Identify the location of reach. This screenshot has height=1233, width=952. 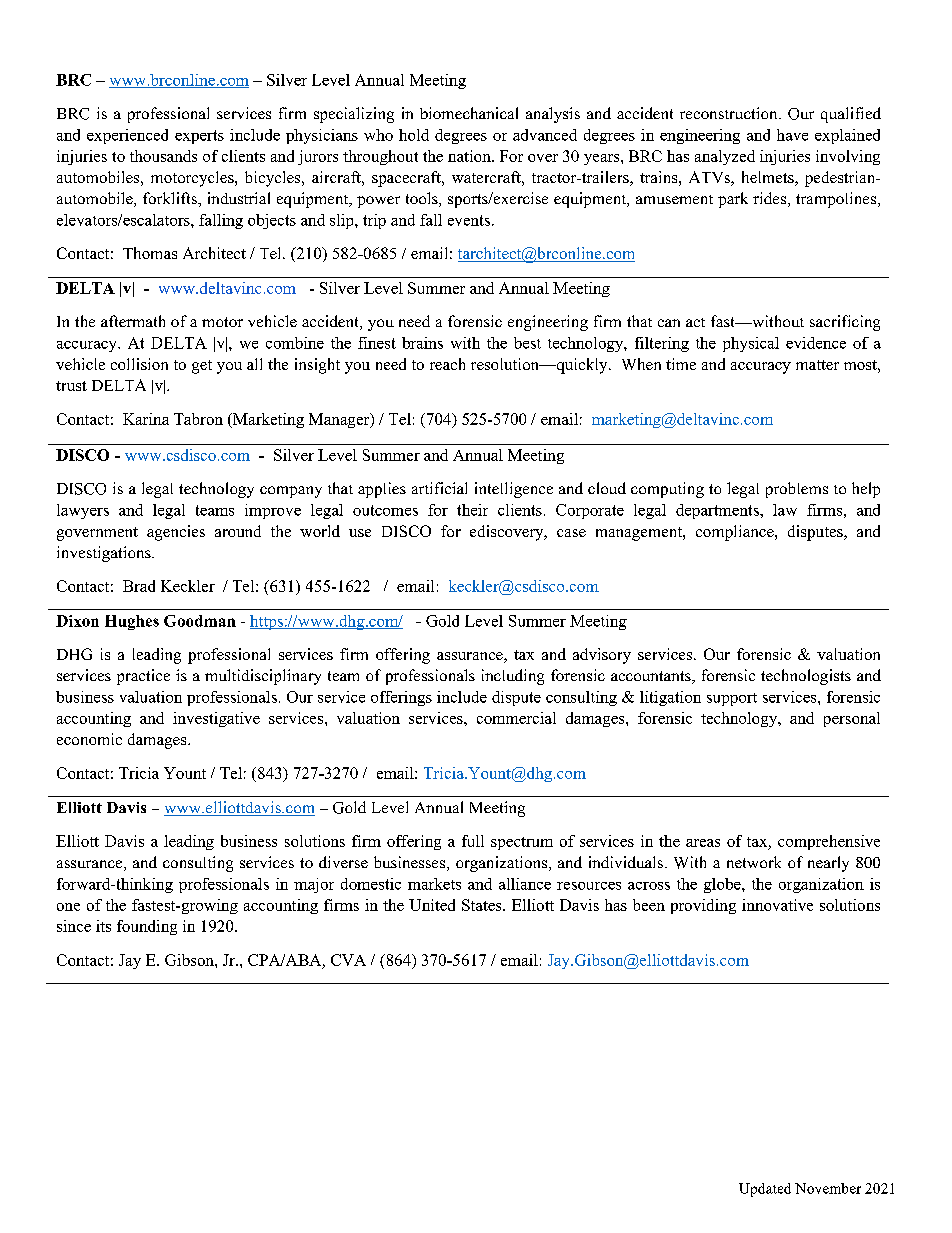
(447, 364).
